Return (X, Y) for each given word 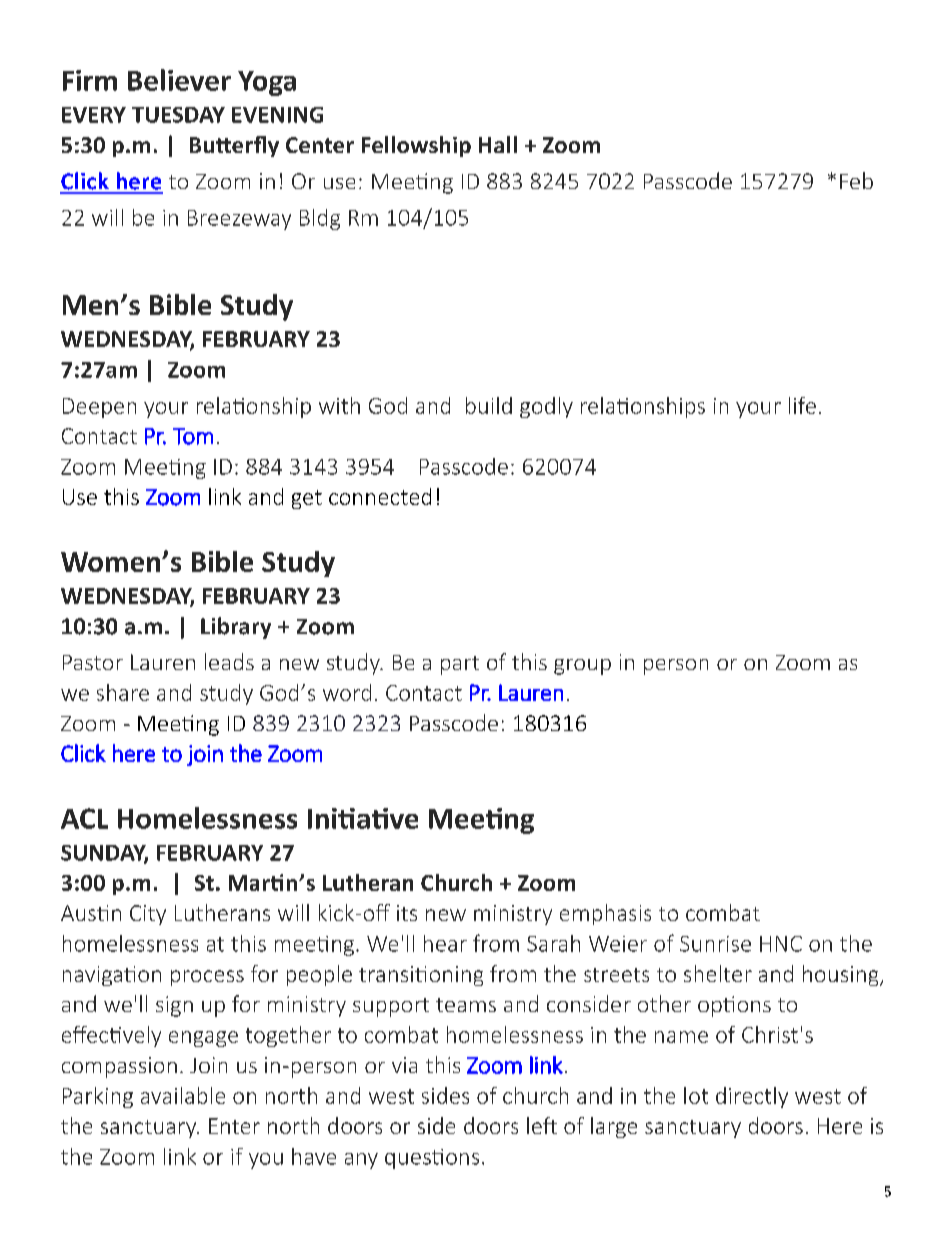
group (582, 667)
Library (236, 628)
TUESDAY (178, 115)
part (460, 665)
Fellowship (416, 146)
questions (432, 1159)
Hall (498, 144)
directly (752, 1097)
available (183, 1095)
